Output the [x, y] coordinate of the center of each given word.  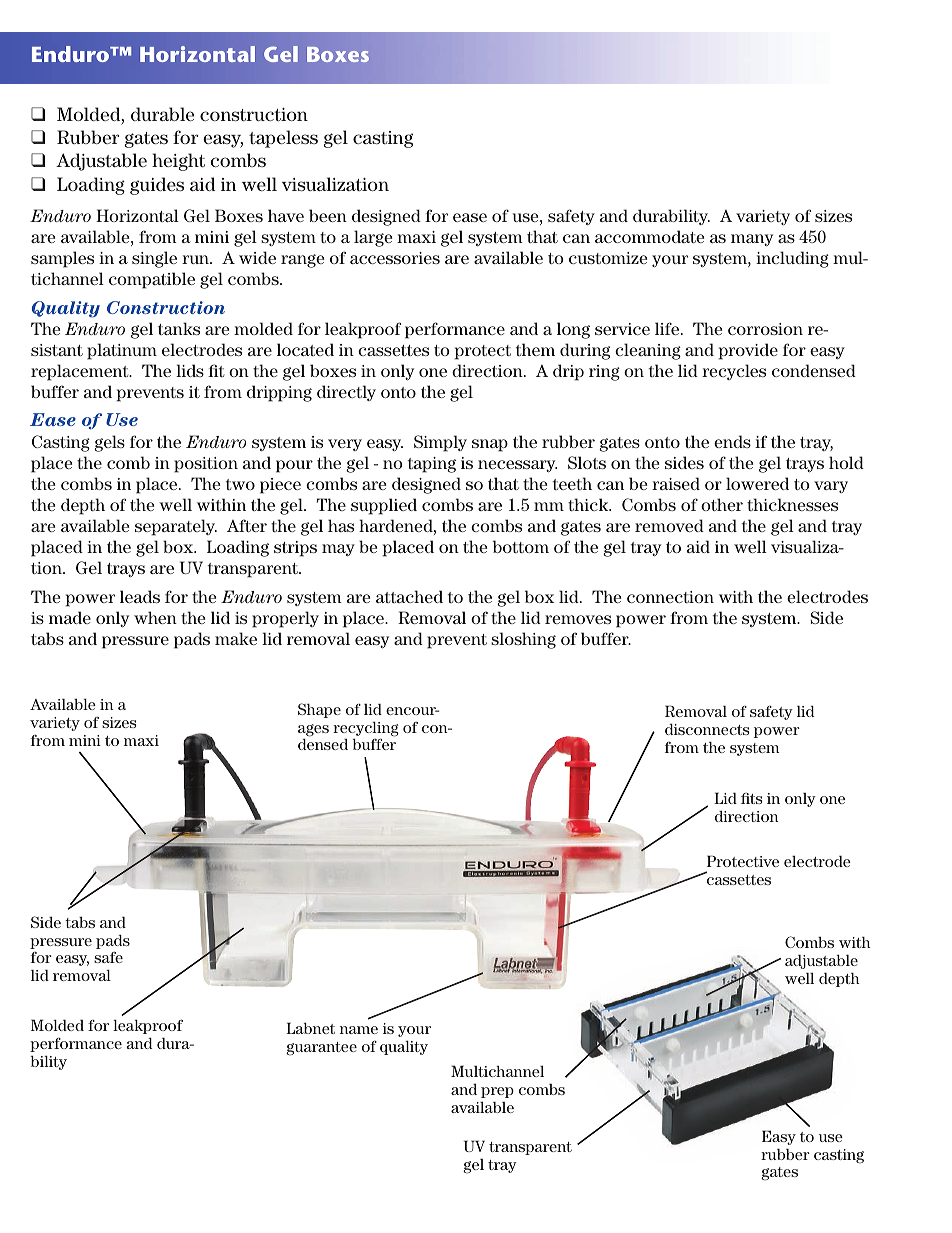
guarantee [321, 1049]
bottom [521, 546]
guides [157, 186]
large [373, 238]
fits [752, 798]
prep [497, 1092]
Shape [319, 710]
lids [190, 370]
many [752, 240]
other [722, 504]
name [359, 1030]
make [236, 638]
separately [176, 527]
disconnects [707, 729]
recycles [734, 372]
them [535, 349]
